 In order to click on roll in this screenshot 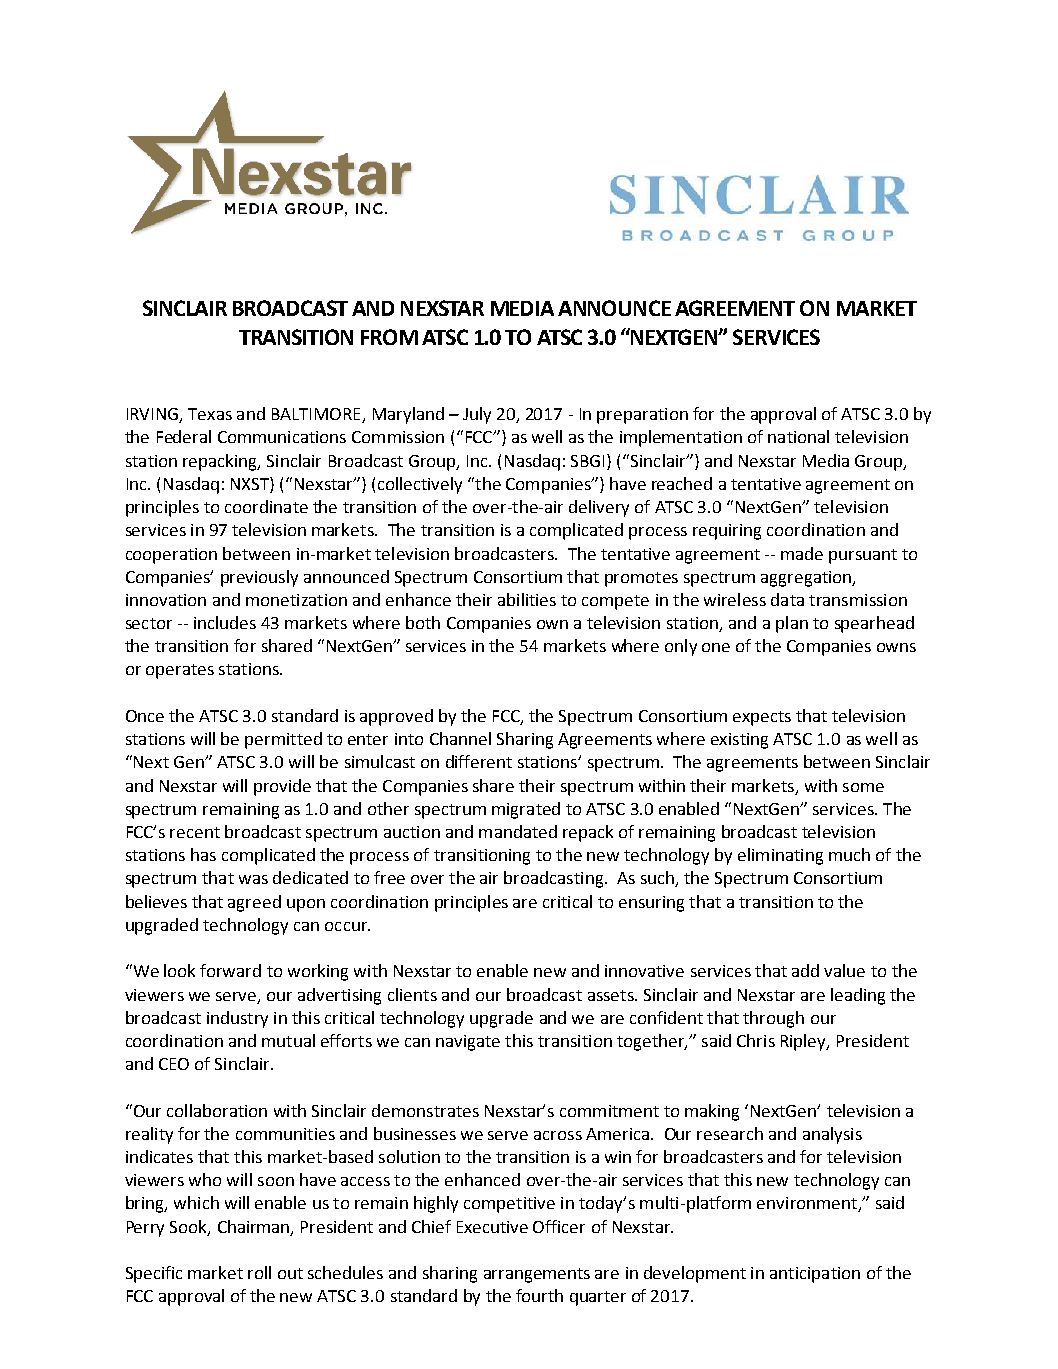, I will do `click(259, 1272)`.
